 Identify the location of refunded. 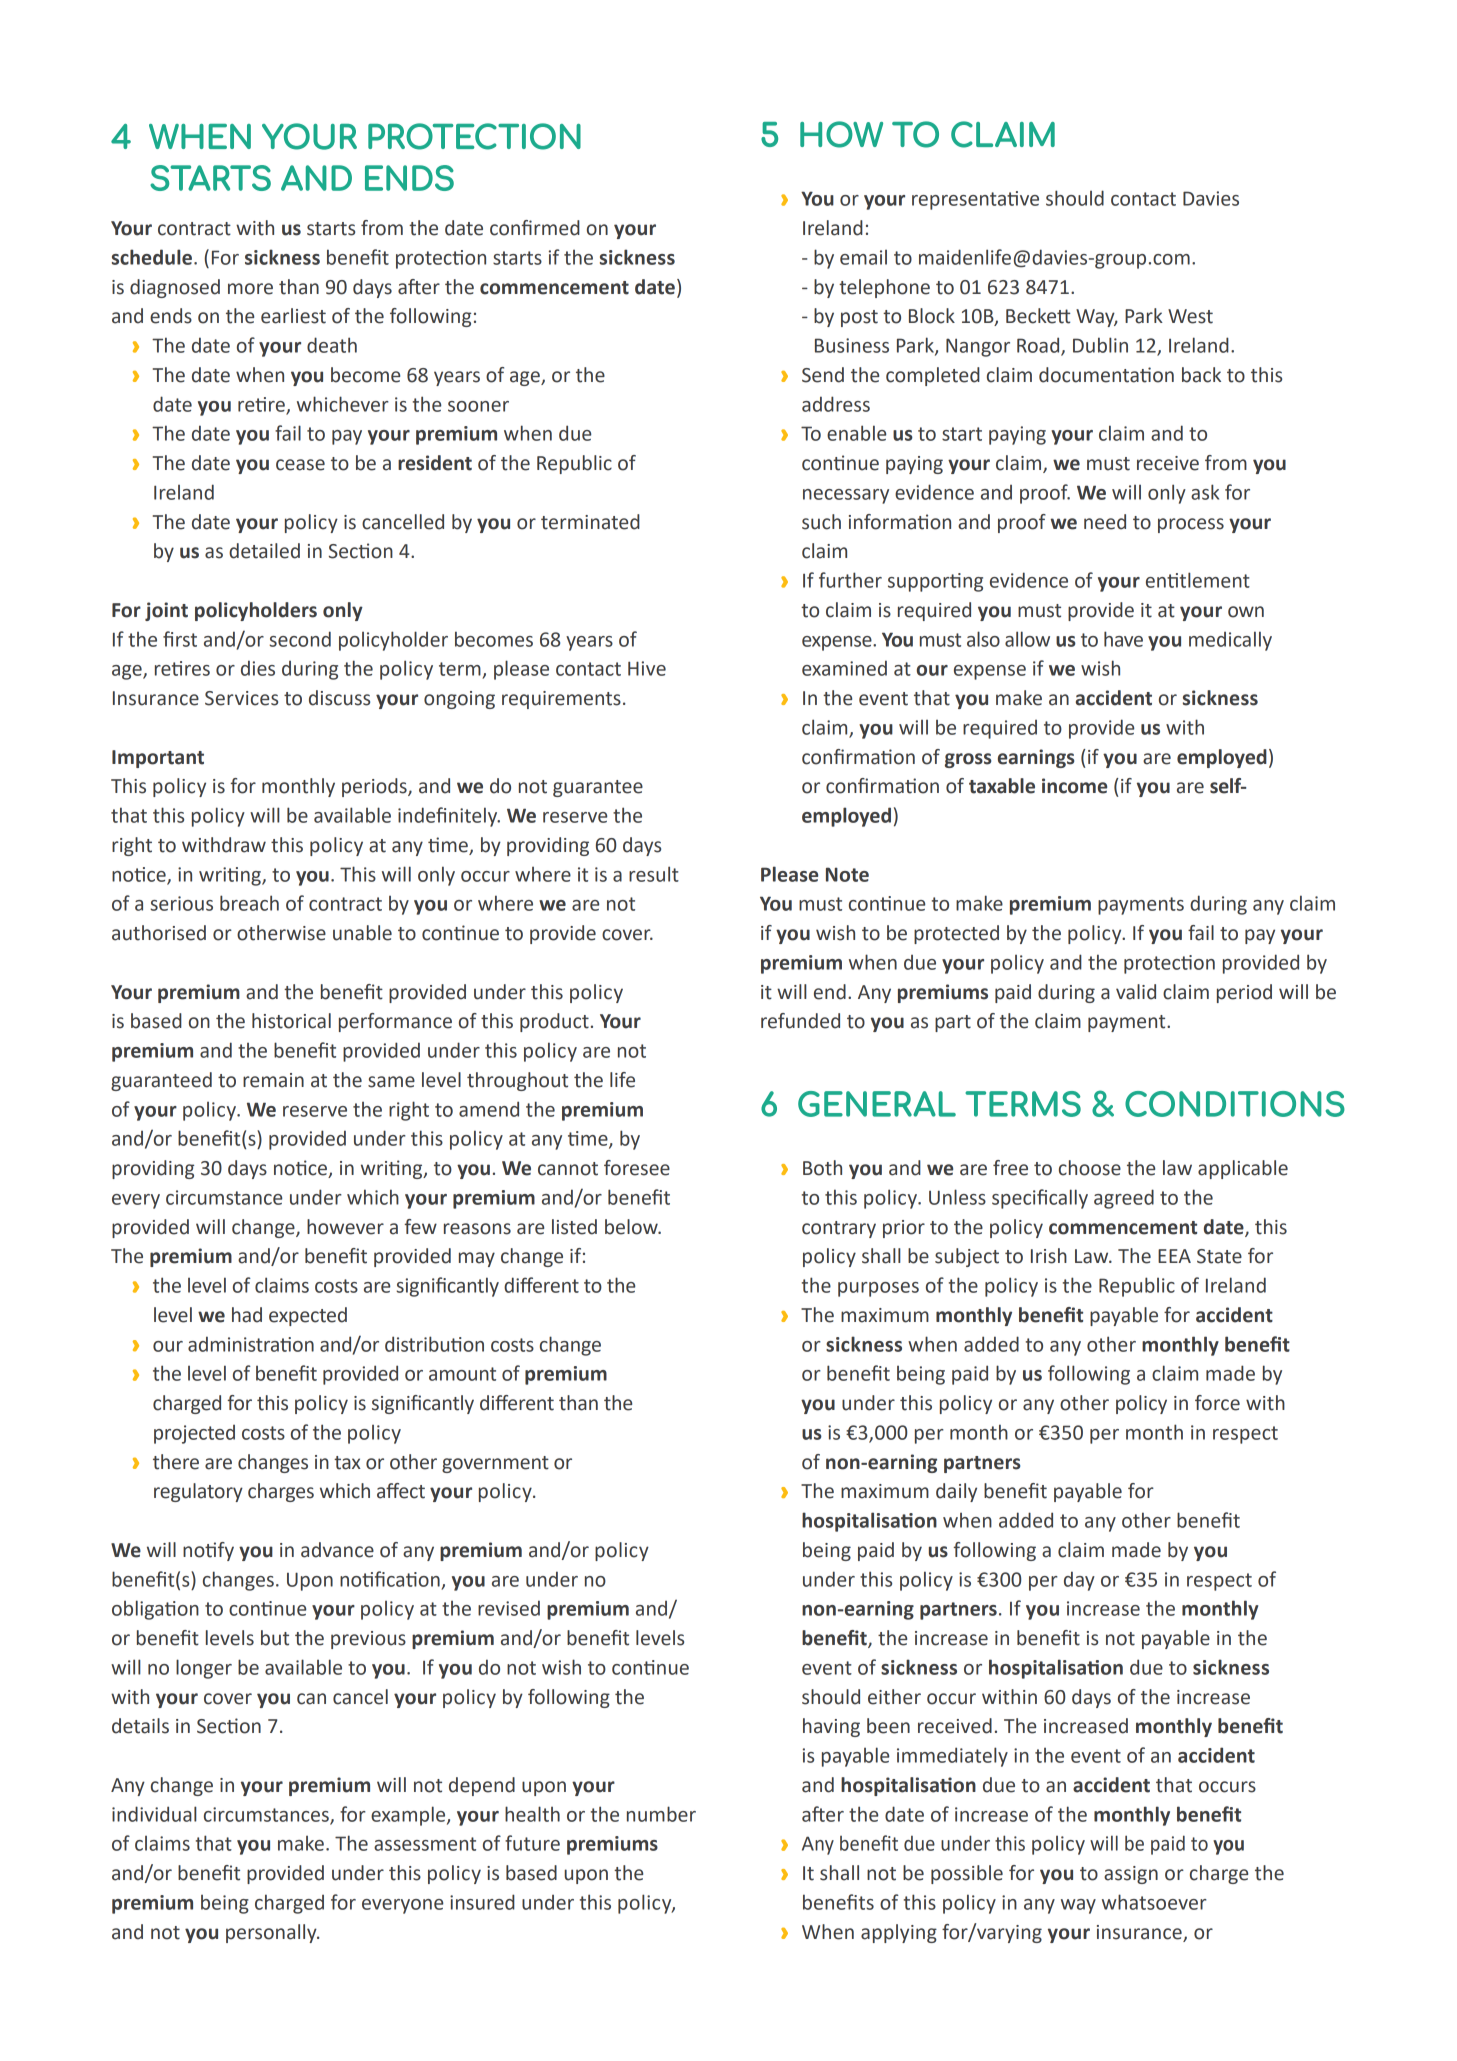
(800, 1021).
